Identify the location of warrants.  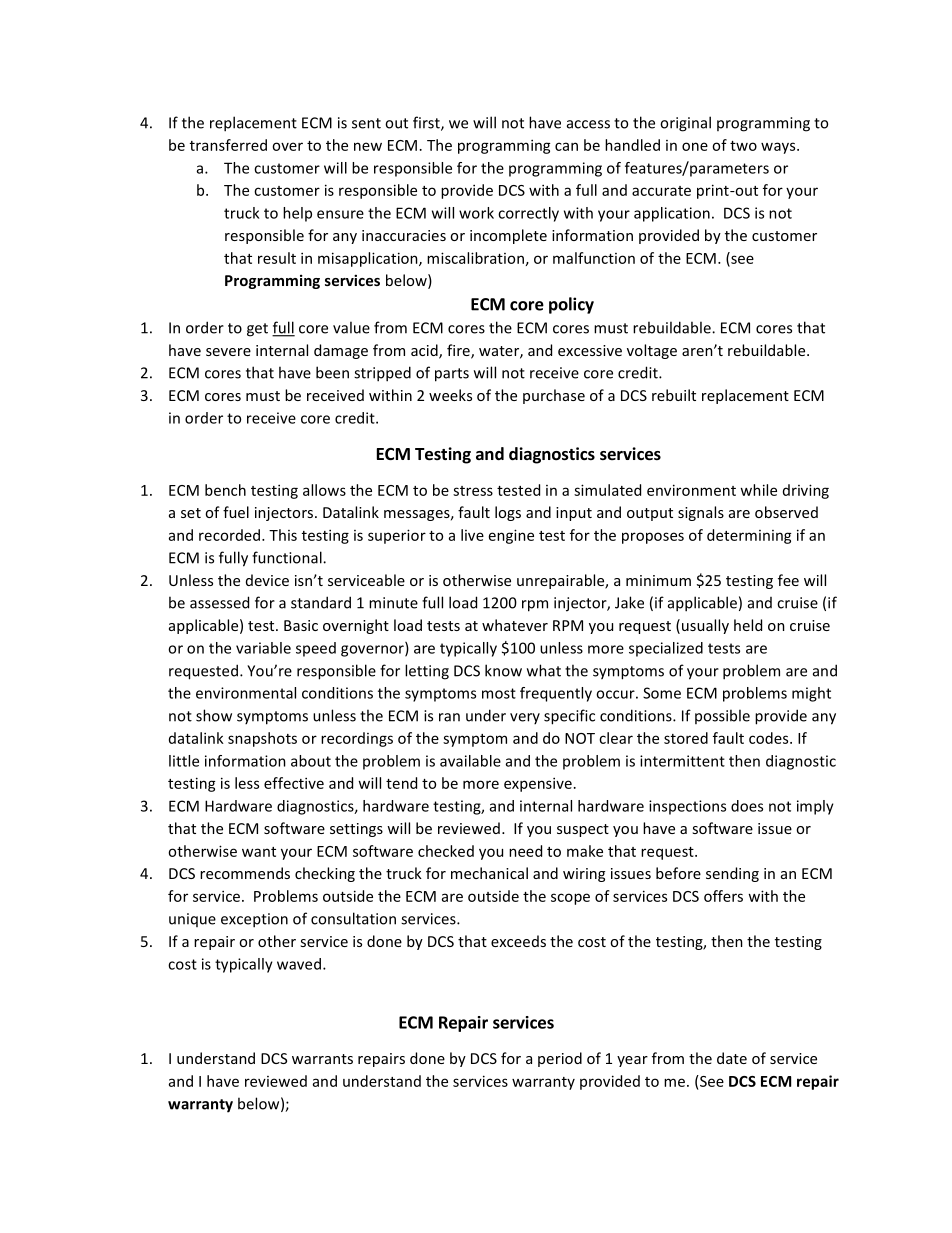
(322, 1059).
